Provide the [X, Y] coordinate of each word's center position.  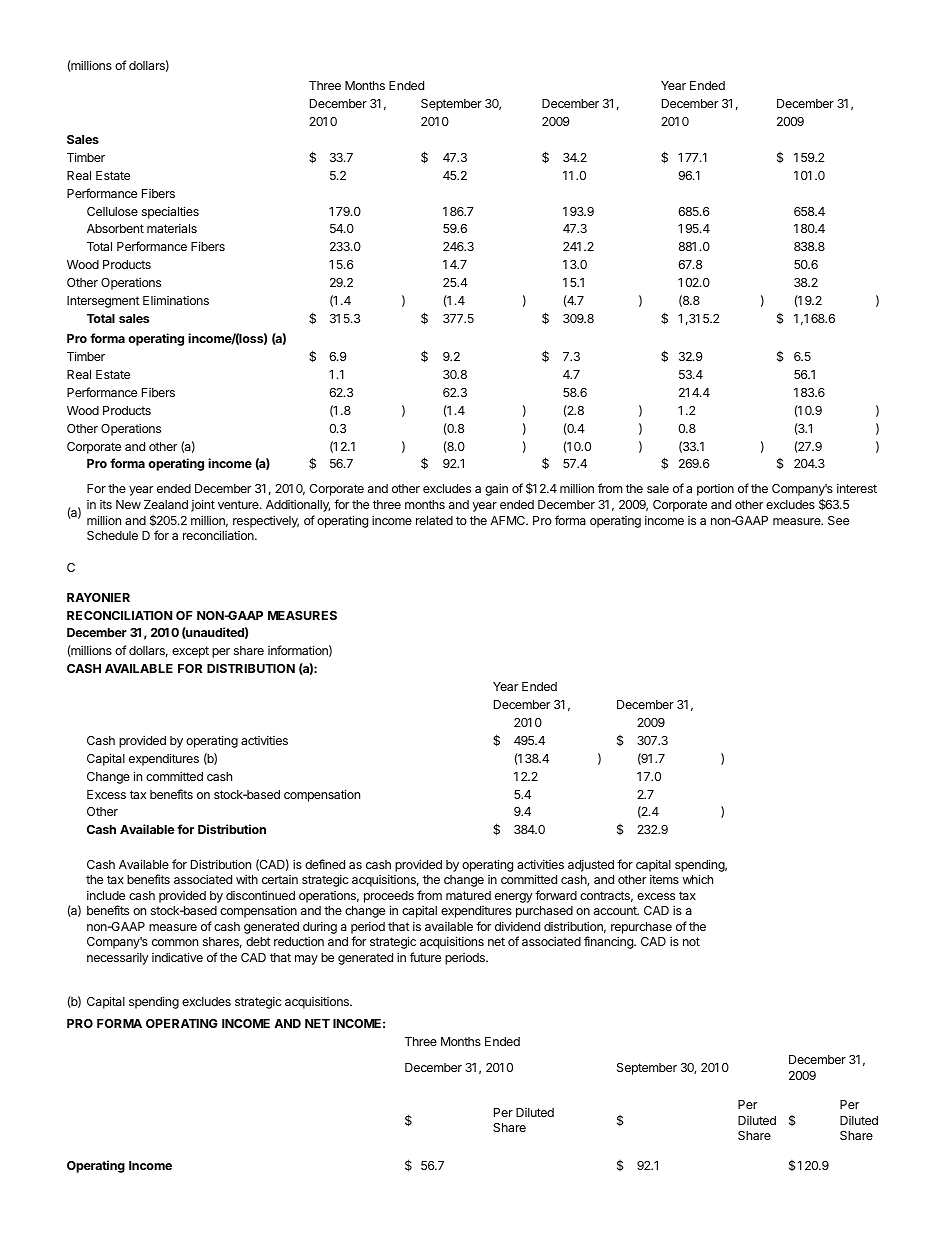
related [434, 520]
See [838, 520]
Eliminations [176, 300]
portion [715, 490]
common [175, 942]
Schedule [112, 535]
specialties [170, 212]
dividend [517, 926]
